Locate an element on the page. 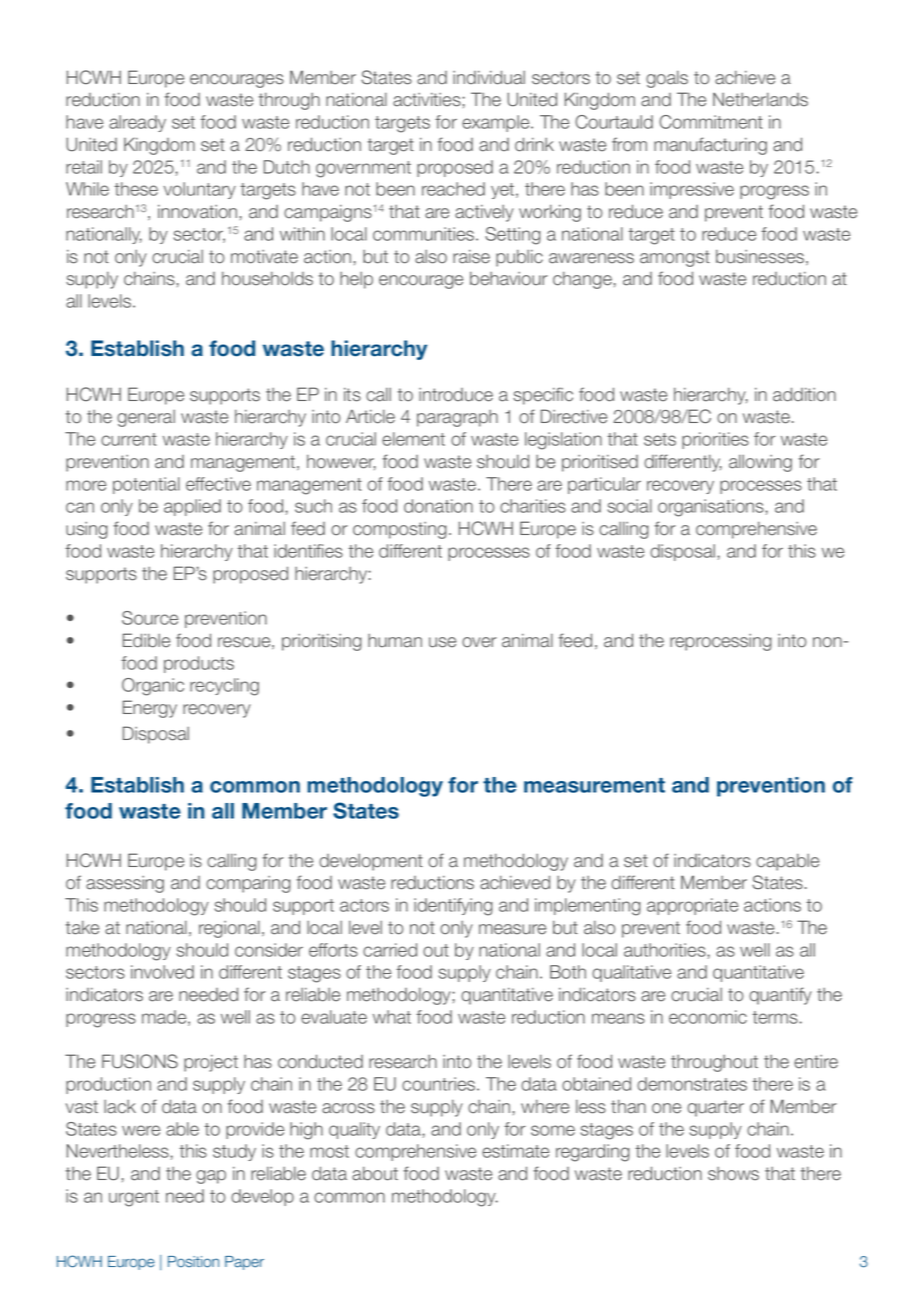 The height and width of the image is (1308, 924). general is located at coordinates (146, 418).
